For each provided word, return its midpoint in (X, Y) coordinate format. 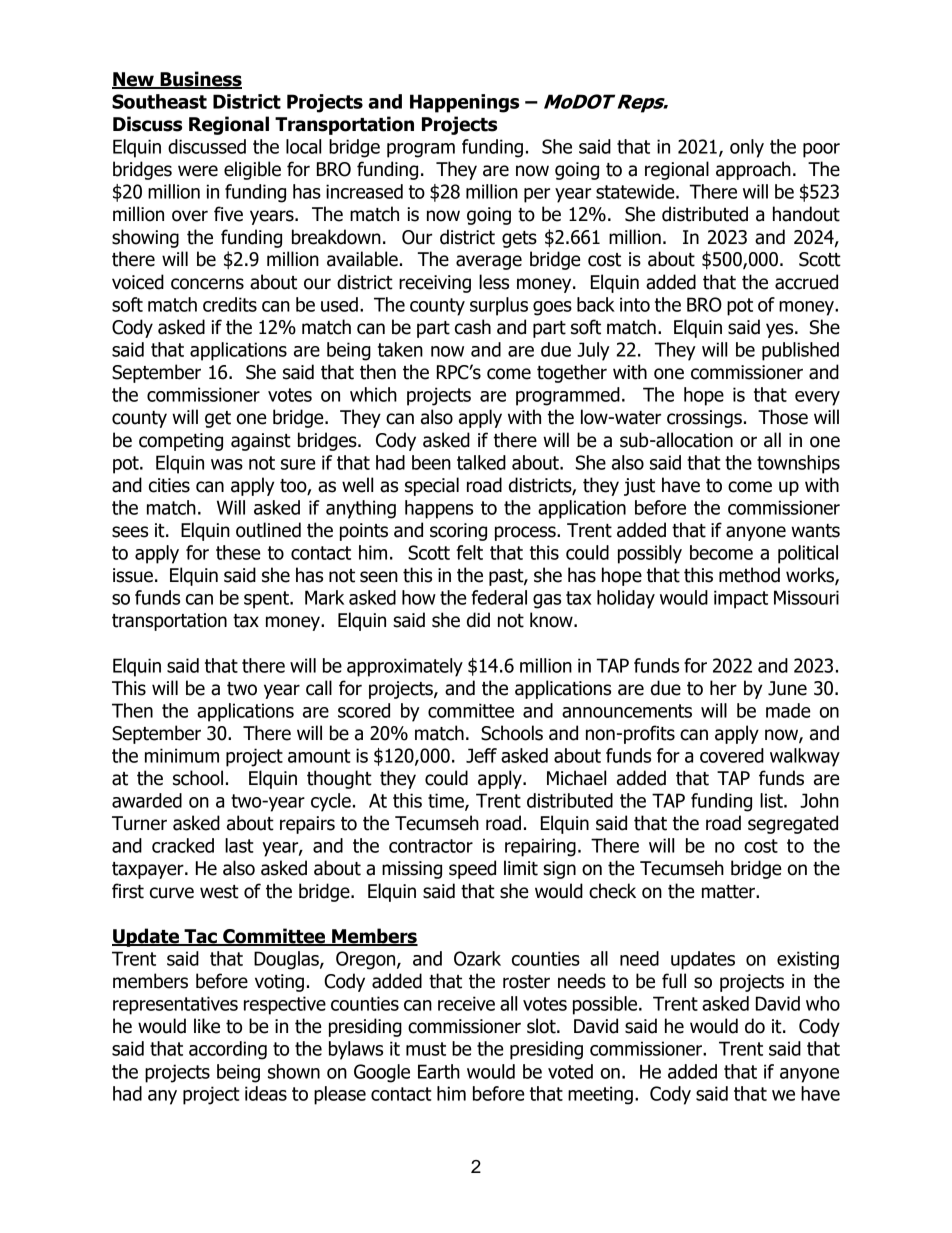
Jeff (481, 755)
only (747, 148)
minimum (182, 755)
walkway (805, 757)
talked (481, 462)
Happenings (464, 103)
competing (181, 442)
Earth (439, 1071)
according (228, 1050)
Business (200, 80)
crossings (704, 419)
